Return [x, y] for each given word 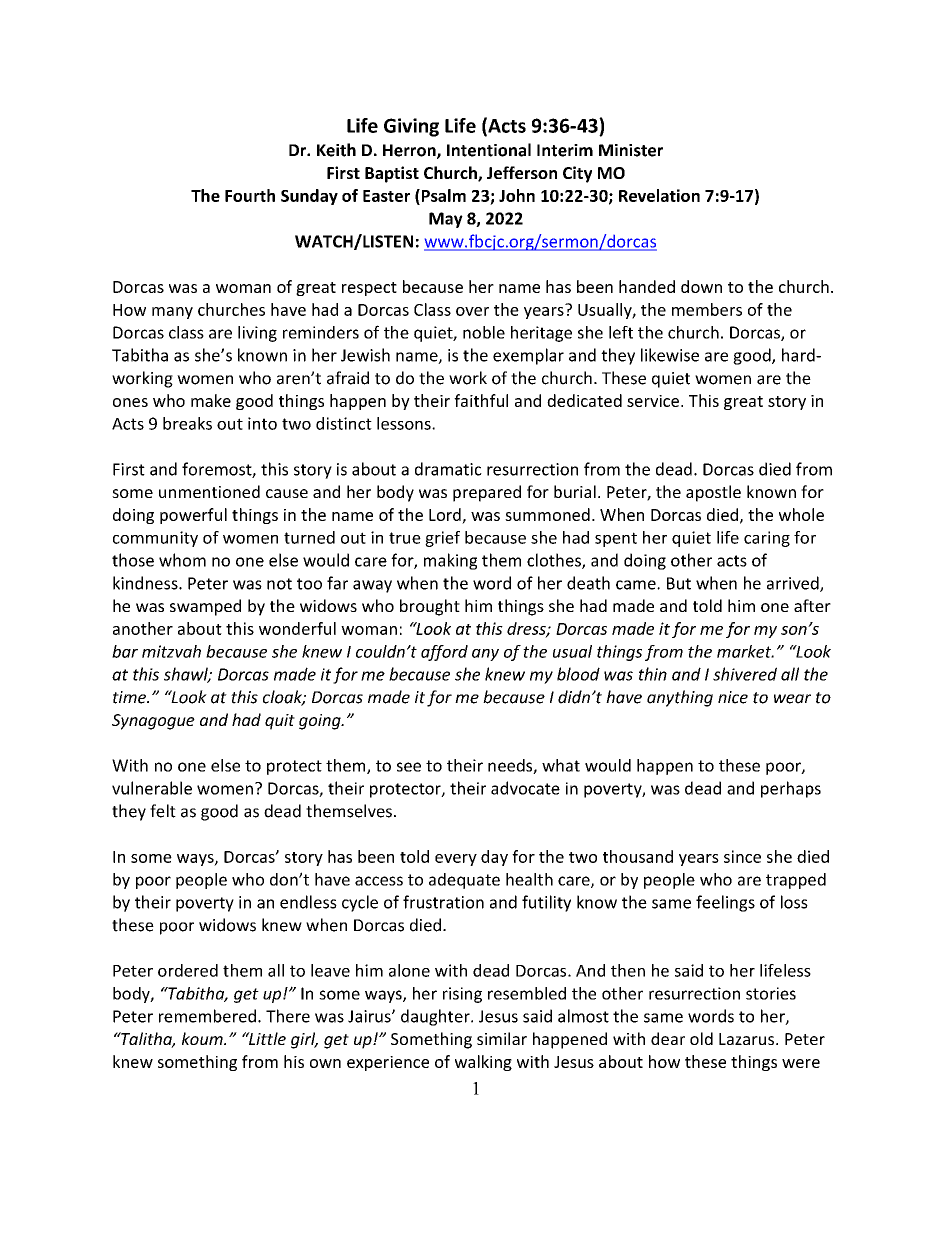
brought [430, 607]
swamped [205, 607]
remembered [207, 1016]
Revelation [659, 195]
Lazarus [746, 1039]
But [679, 583]
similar [502, 1038]
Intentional [489, 150]
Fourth [250, 195]
